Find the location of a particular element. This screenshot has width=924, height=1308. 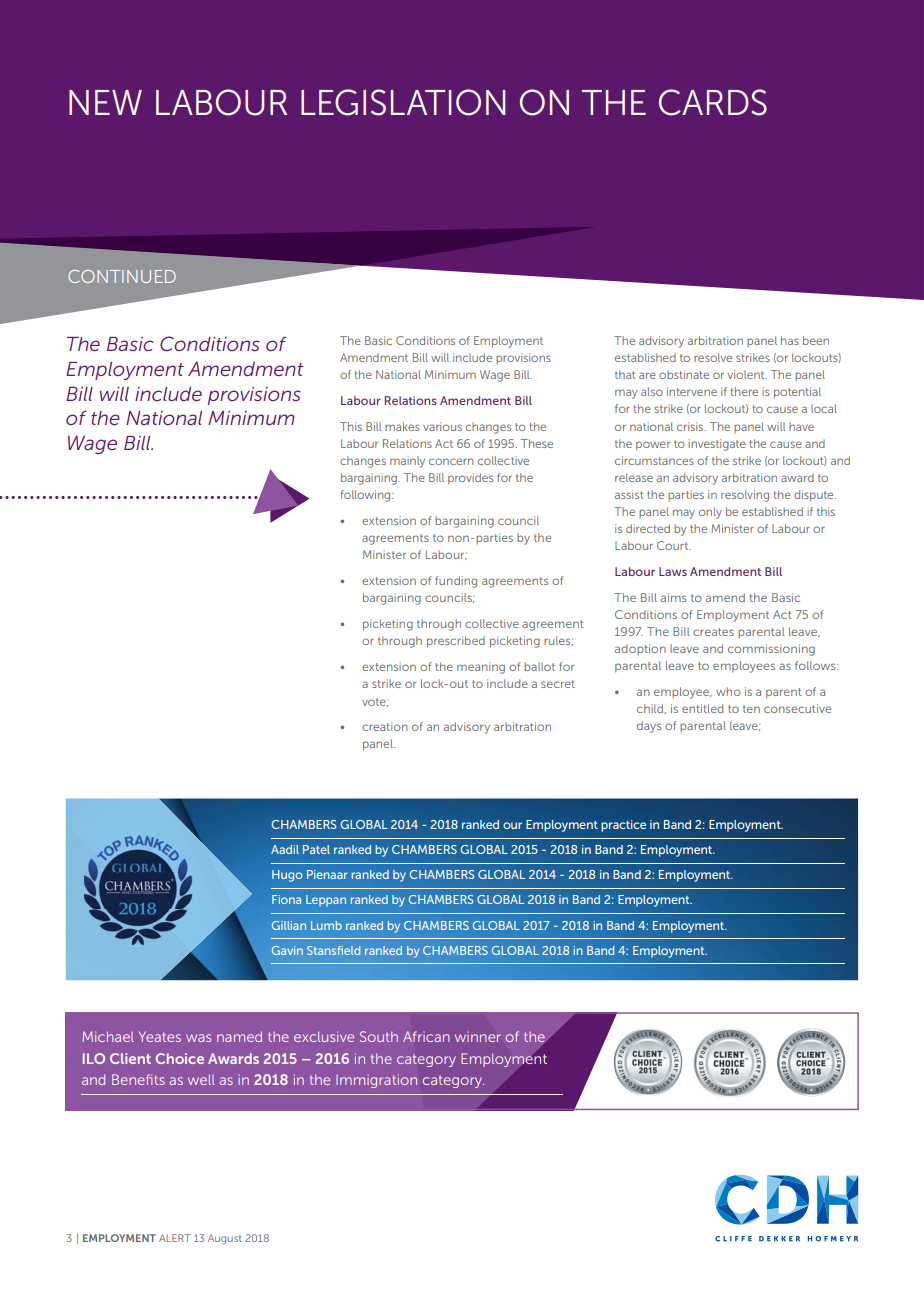

creation is located at coordinates (385, 726).
